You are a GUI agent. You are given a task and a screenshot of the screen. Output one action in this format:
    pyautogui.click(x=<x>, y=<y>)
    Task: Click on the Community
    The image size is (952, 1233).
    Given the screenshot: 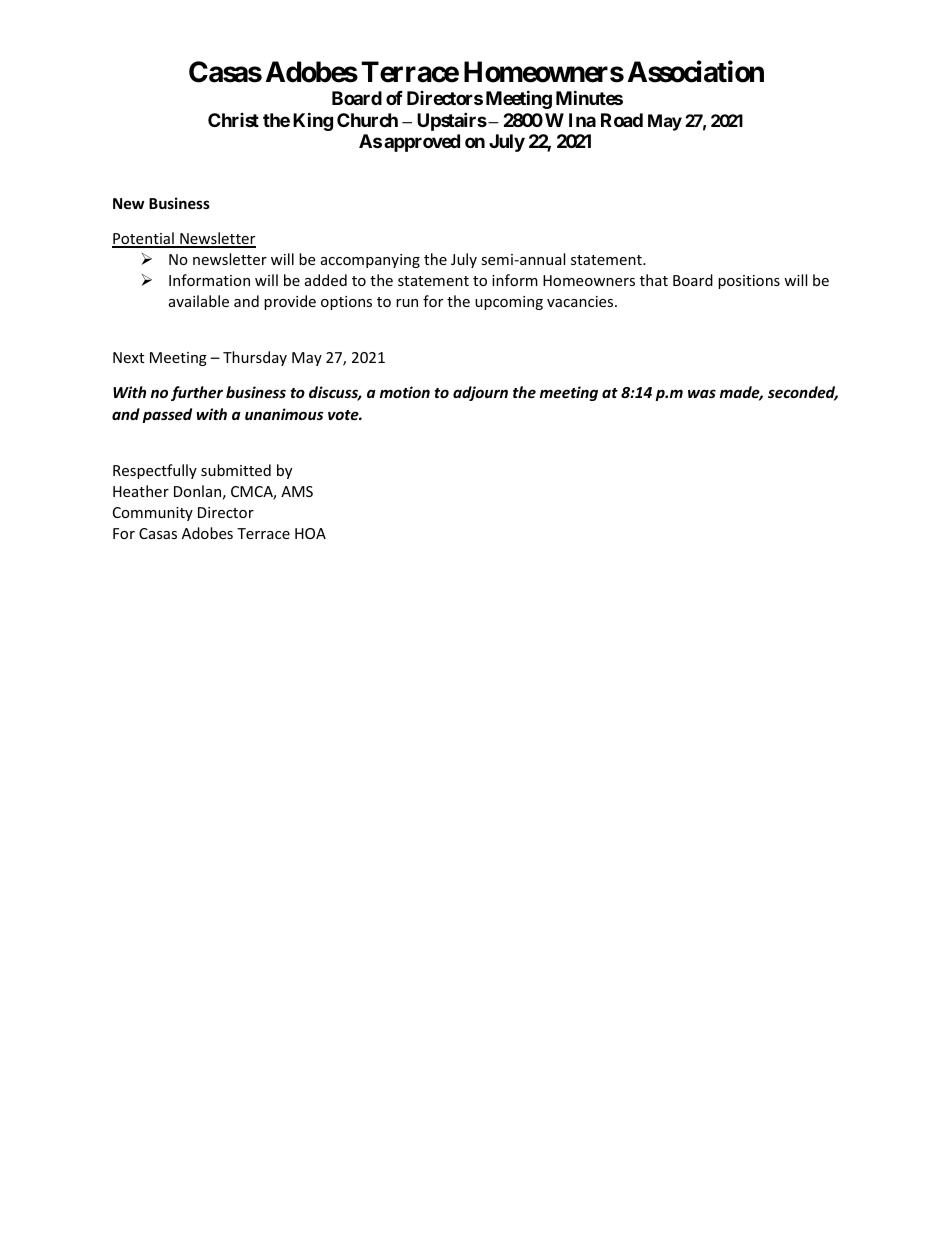 What is the action you would take?
    pyautogui.click(x=153, y=514)
